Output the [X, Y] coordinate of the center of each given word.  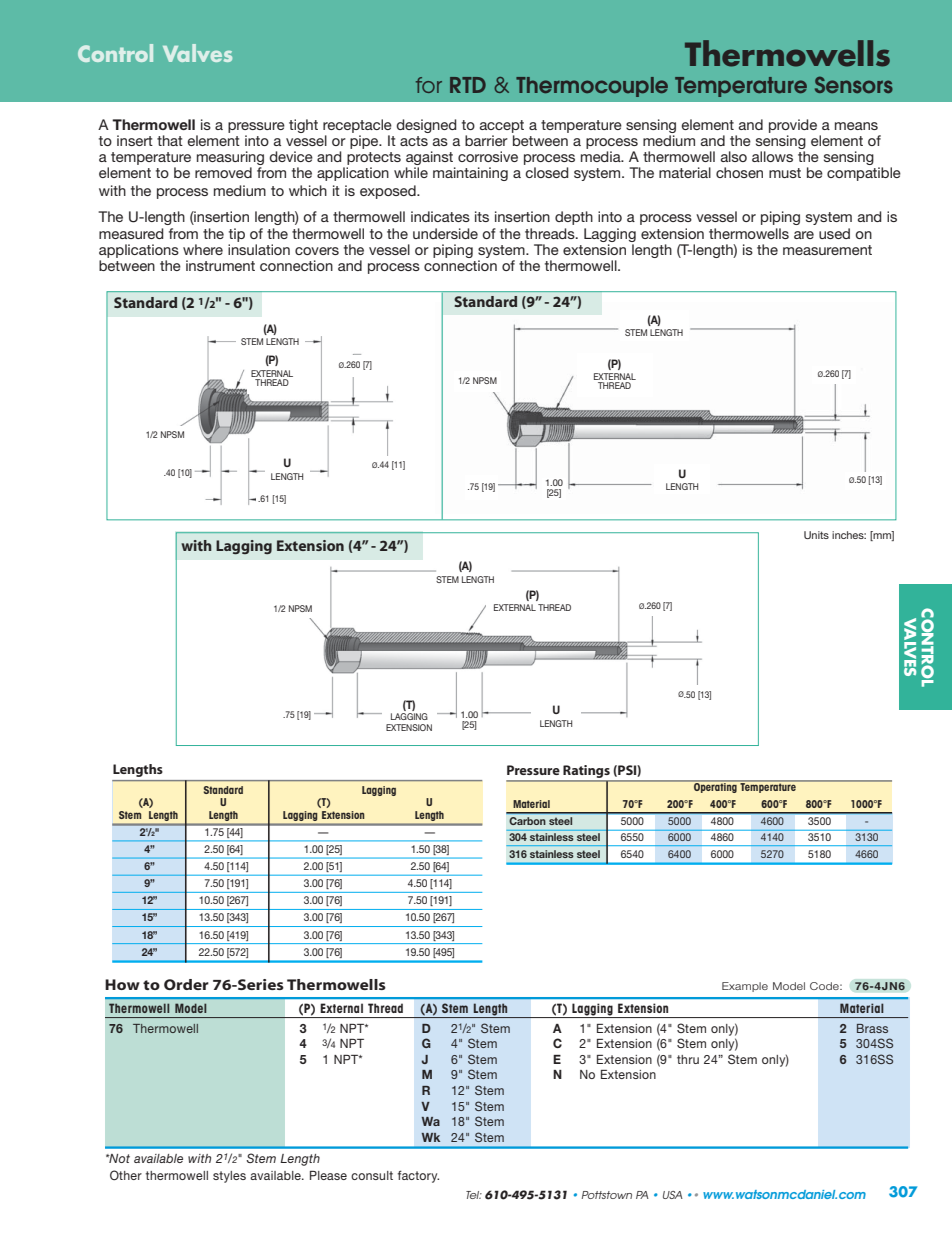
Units [816, 535]
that [170, 140]
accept [502, 128]
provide [794, 127]
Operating [715, 787]
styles [229, 1177]
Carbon [527, 821]
